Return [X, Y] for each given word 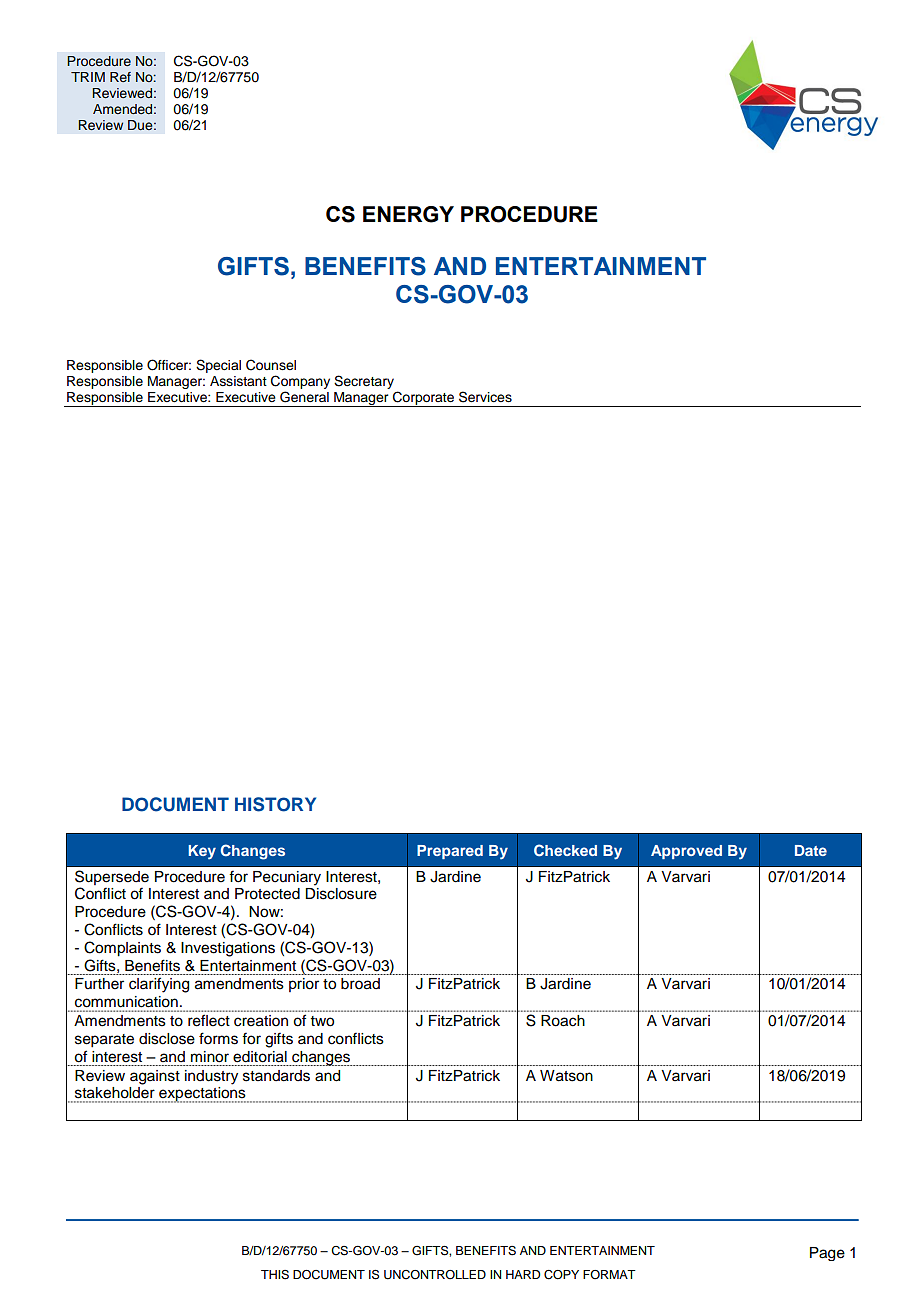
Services [485, 397]
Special [218, 366]
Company [300, 382]
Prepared [450, 852]
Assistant [238, 381]
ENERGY [408, 214]
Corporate [423, 399]
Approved [686, 852]
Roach [563, 1021]
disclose [167, 1039]
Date [811, 850]
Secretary [364, 382]
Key [202, 852]
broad [360, 984]
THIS [275, 1275]
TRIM [88, 77]
